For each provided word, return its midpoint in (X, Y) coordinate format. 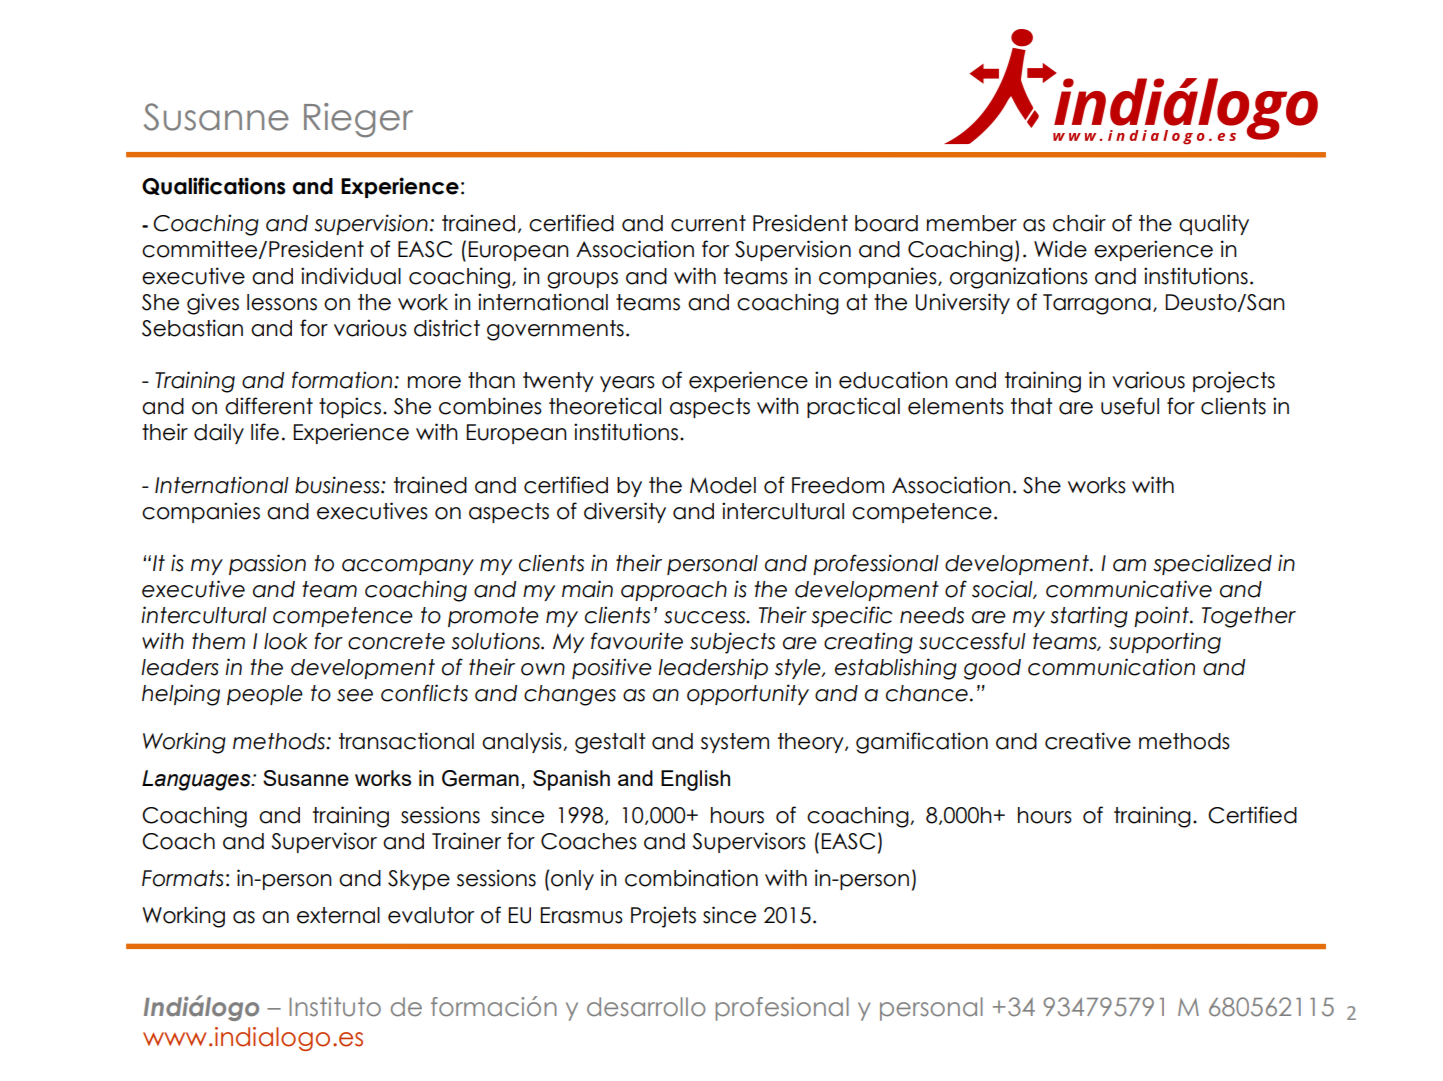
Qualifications (214, 186)
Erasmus (581, 915)
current (708, 223)
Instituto (335, 1007)
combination (691, 878)
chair (1079, 223)
